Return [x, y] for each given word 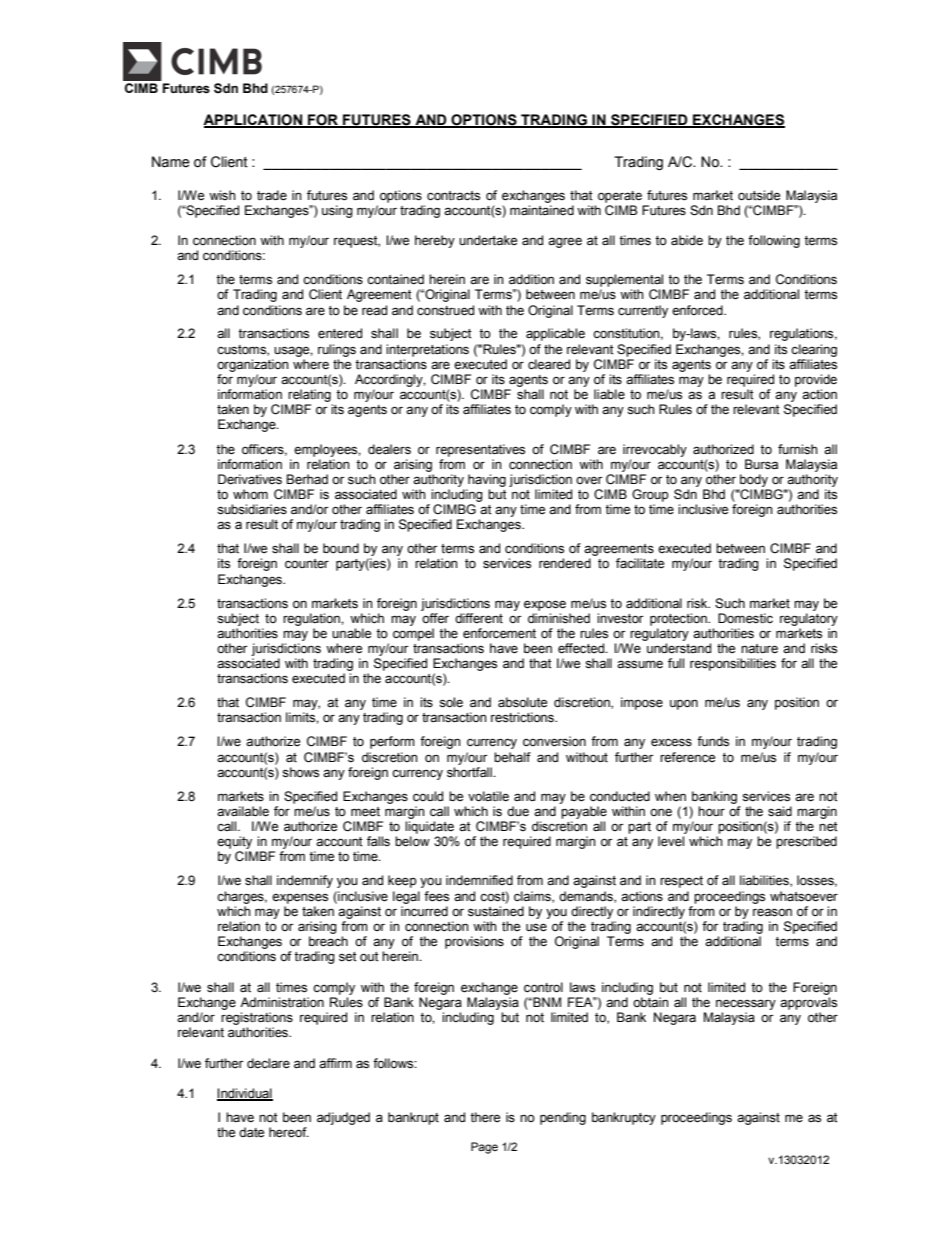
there [485, 1117]
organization [253, 365]
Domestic [745, 618]
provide [816, 380]
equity [234, 842]
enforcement [499, 633]
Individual [245, 1094]
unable [351, 633]
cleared [549, 364]
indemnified [479, 880]
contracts [453, 196]
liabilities [765, 881]
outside [759, 195]
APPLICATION [254, 120]
